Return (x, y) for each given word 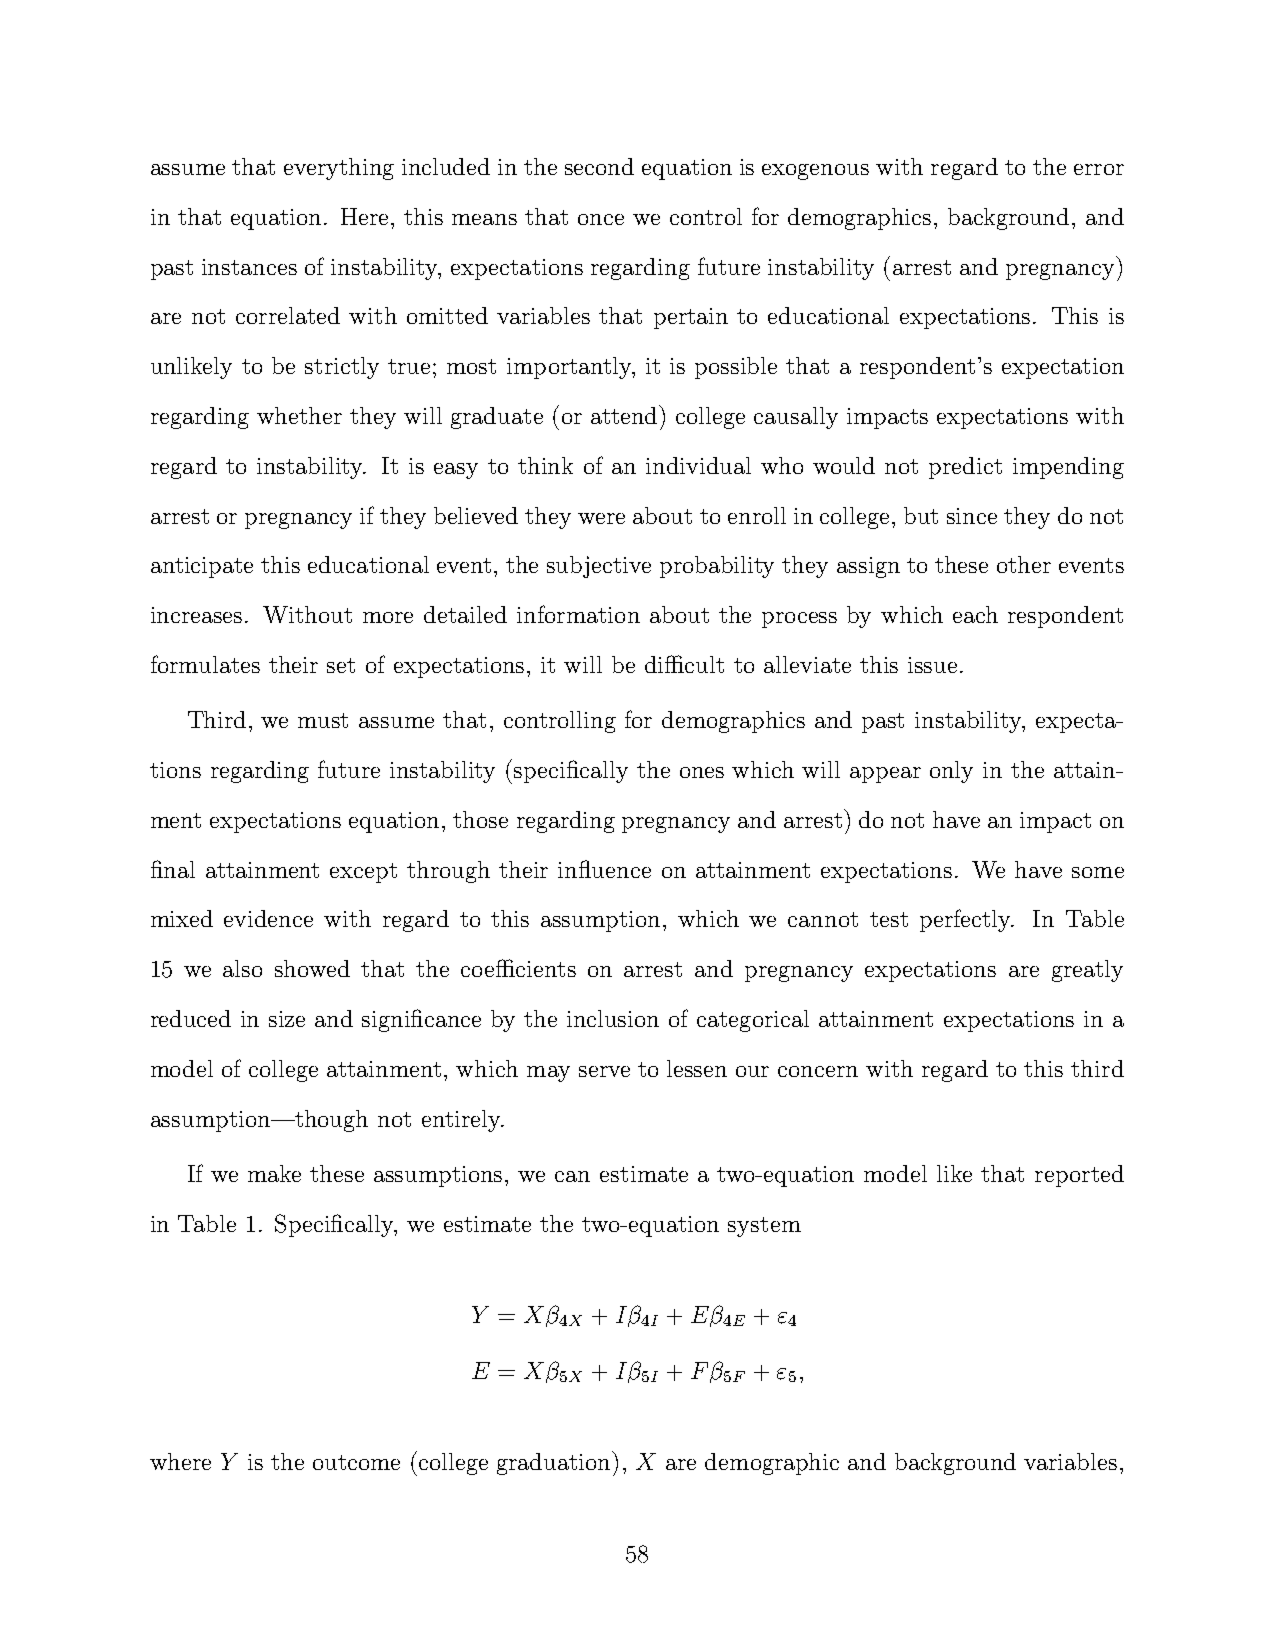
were (601, 518)
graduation (555, 1463)
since (972, 516)
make (274, 1173)
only (951, 772)
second (599, 166)
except (363, 873)
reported (1079, 1176)
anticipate (202, 567)
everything (339, 169)
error (1099, 169)
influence (604, 869)
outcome (356, 1462)
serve (604, 1071)
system (764, 1227)
